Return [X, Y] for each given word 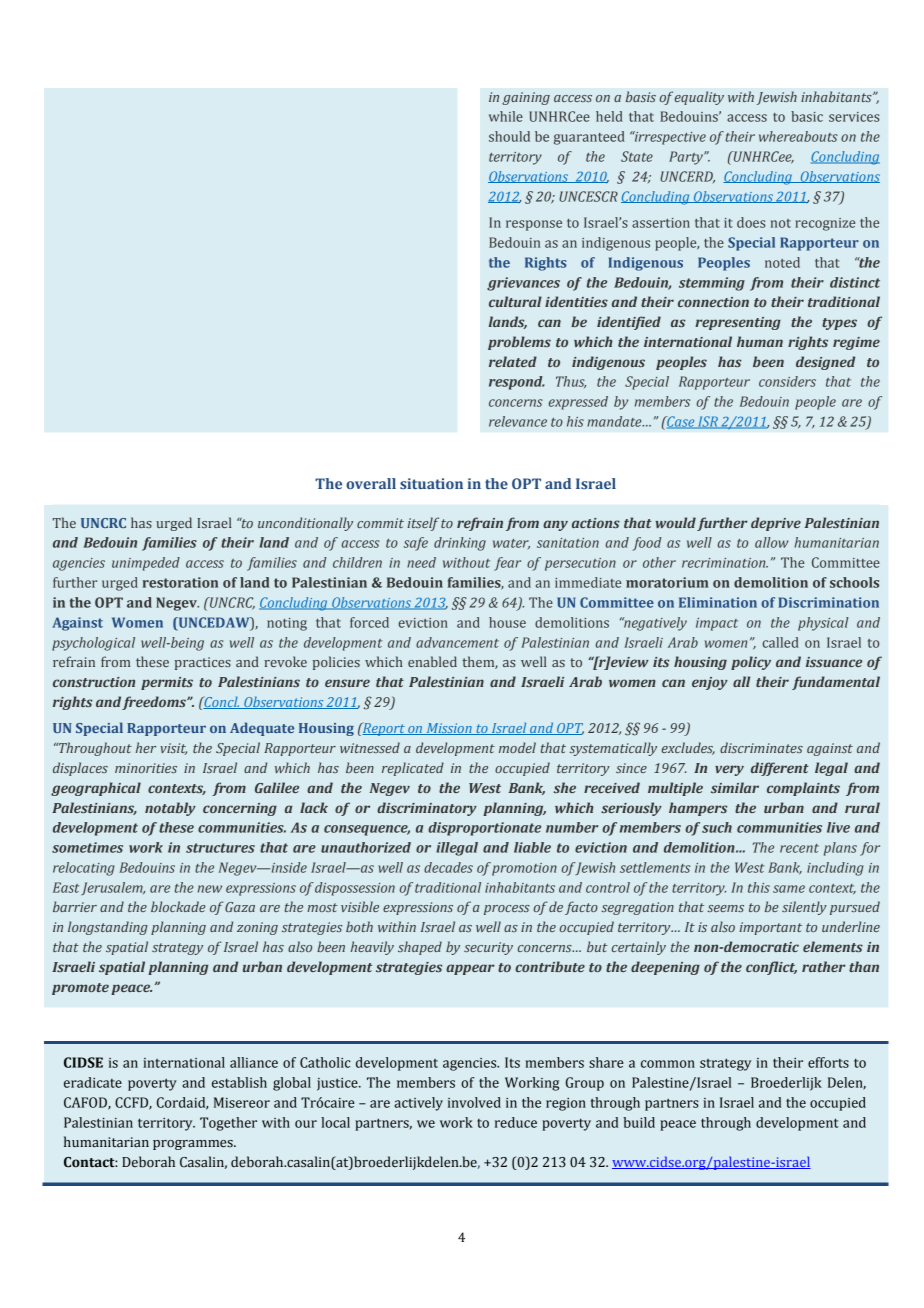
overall [371, 483]
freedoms [155, 703]
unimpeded [146, 564]
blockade [178, 906]
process [507, 910]
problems [519, 343]
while [506, 116]
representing [738, 323]
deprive [776, 524]
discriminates [761, 747]
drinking [460, 544]
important [770, 928]
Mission [449, 729]
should [509, 136]
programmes [194, 1145]
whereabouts [798, 136]
